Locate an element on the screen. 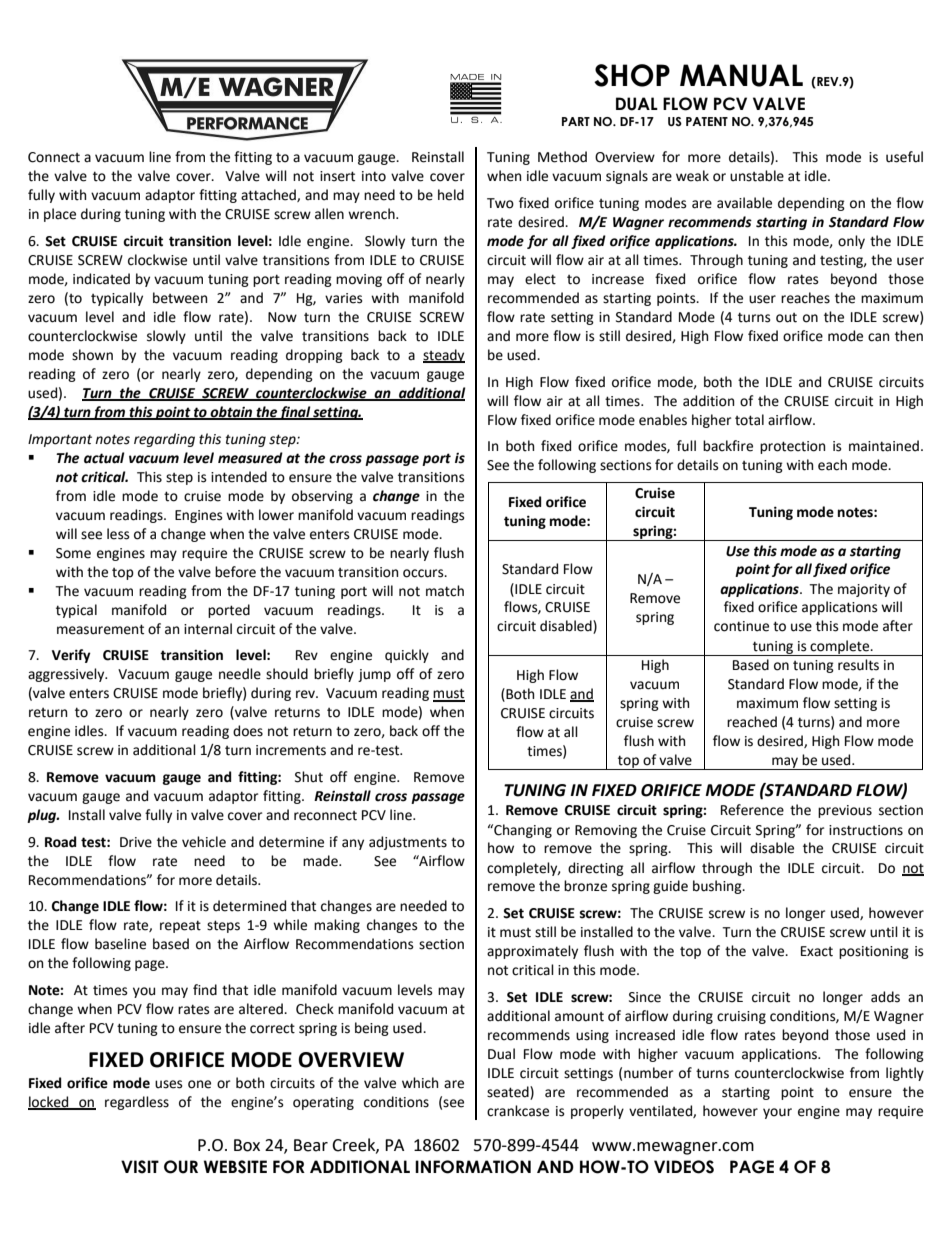 The width and height of the screenshot is (952, 1233). continue is located at coordinates (741, 626).
